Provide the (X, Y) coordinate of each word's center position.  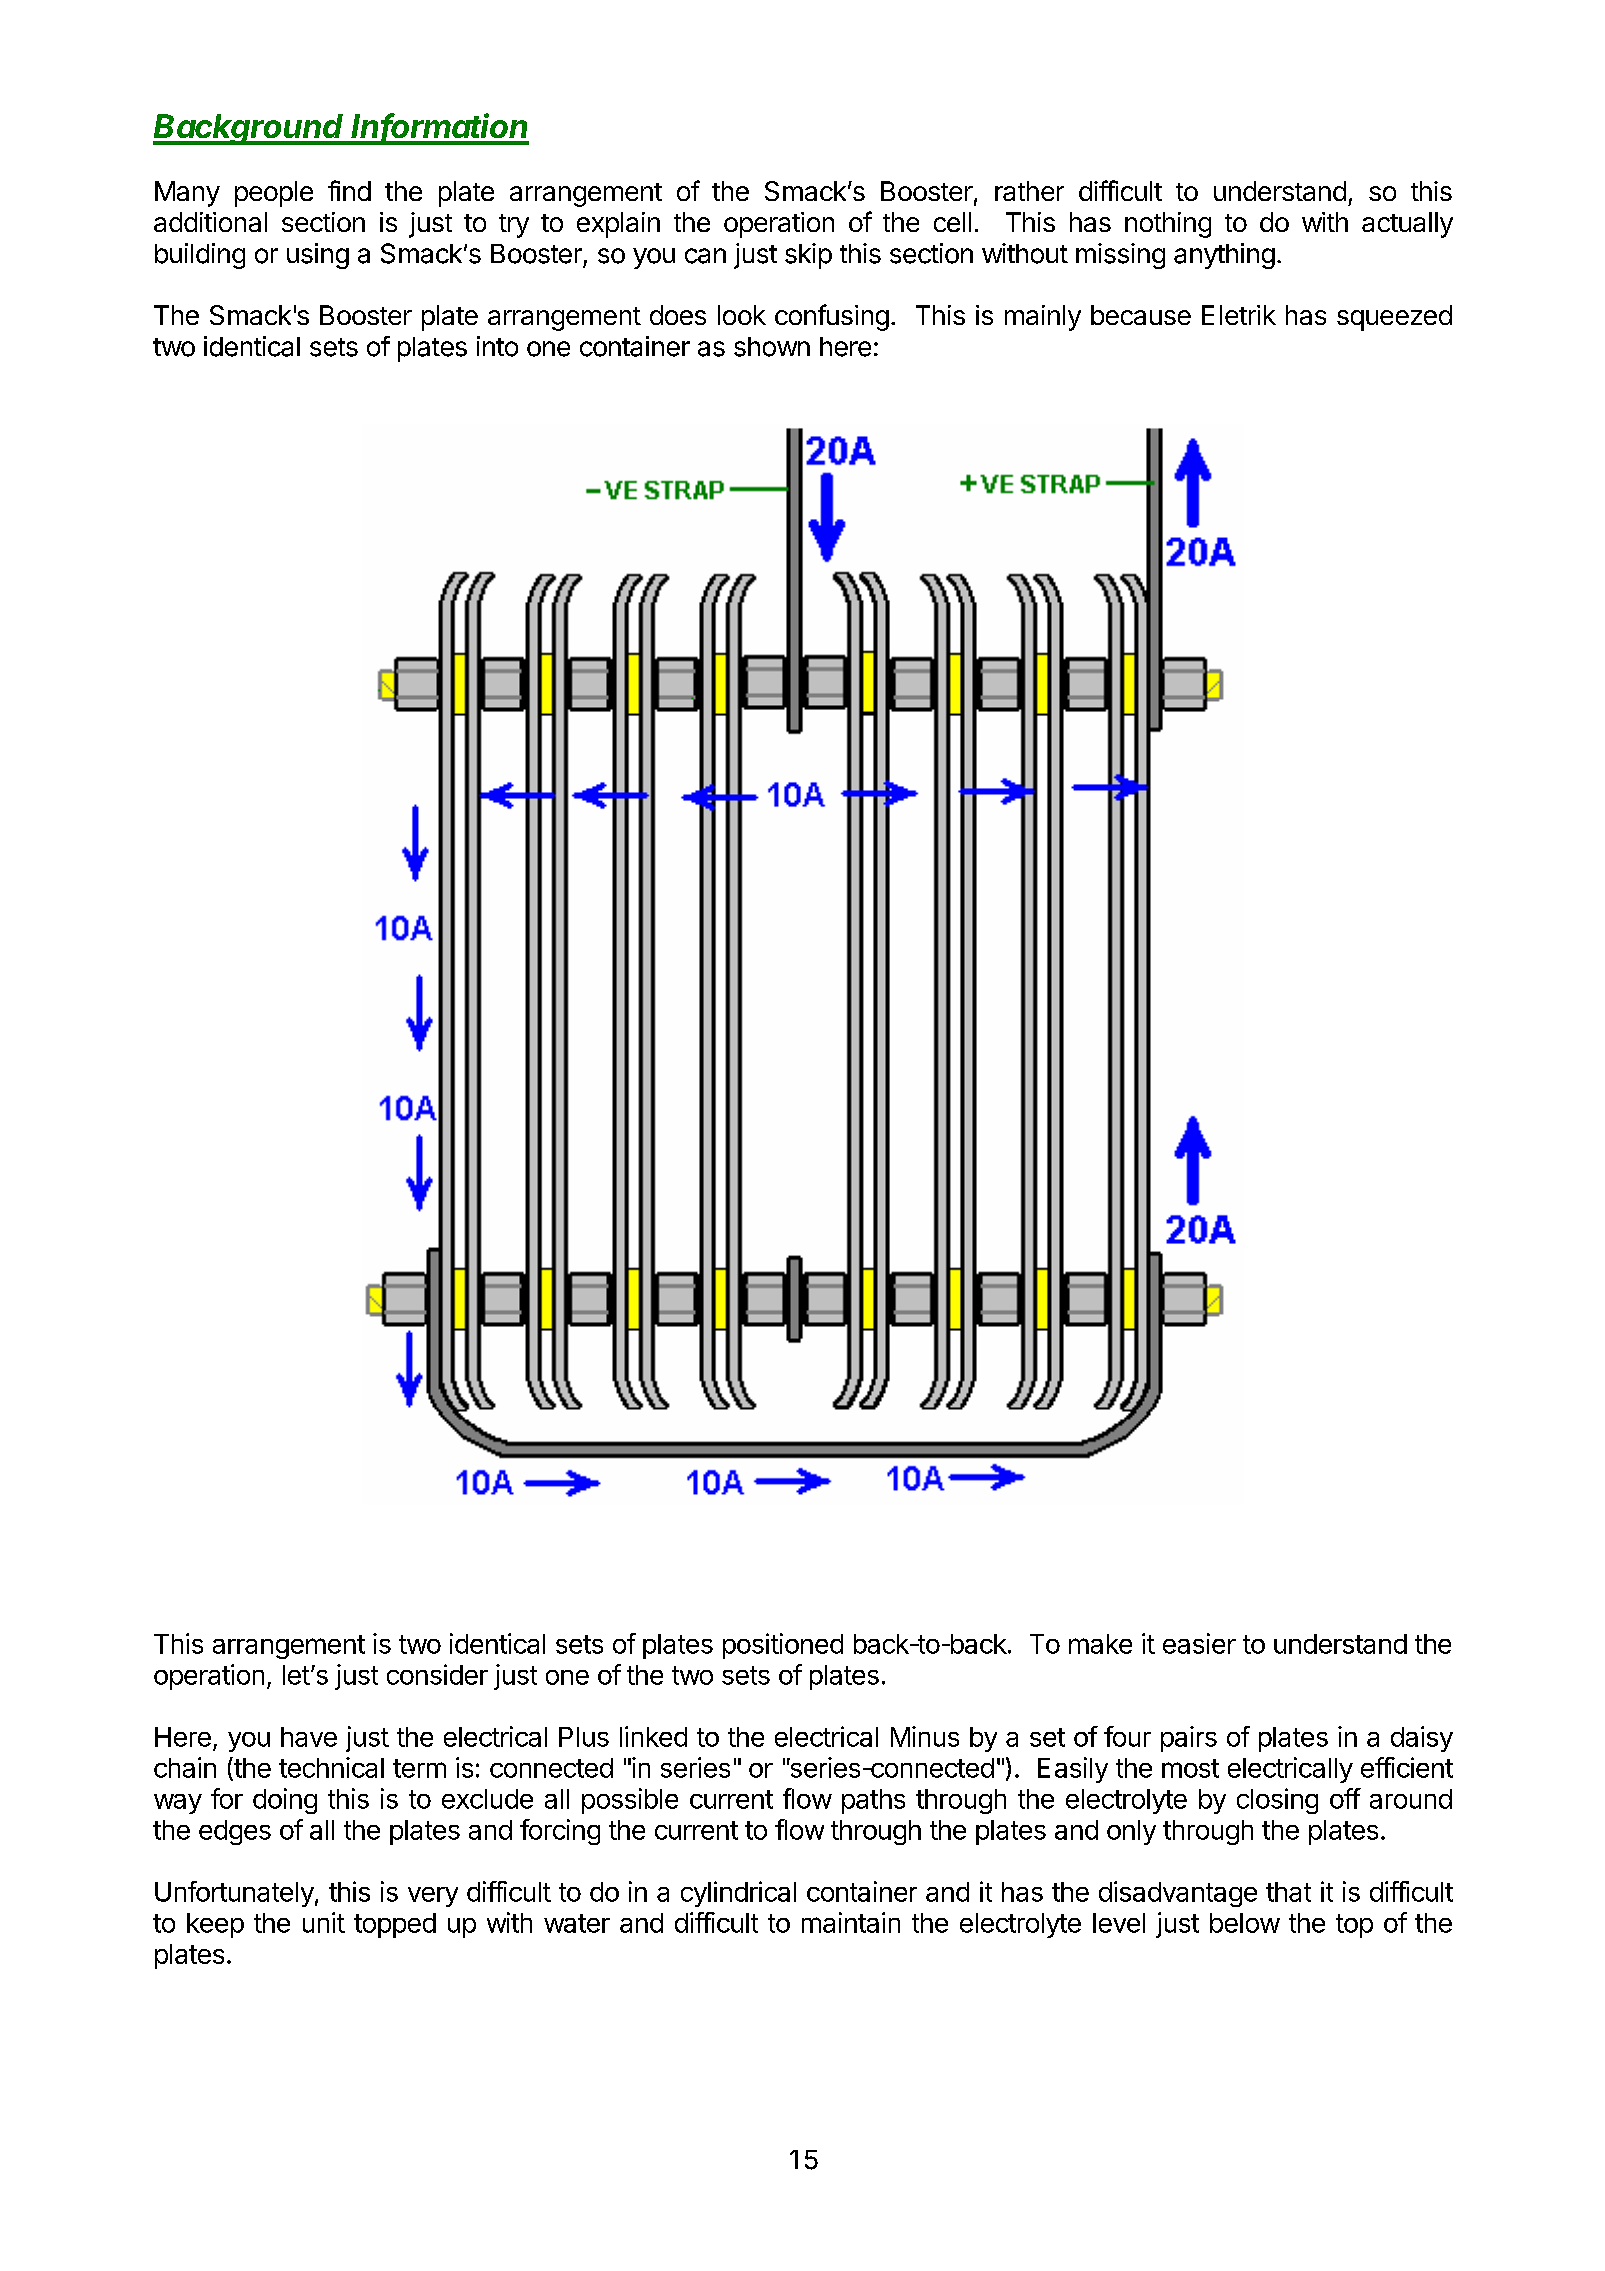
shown (772, 347)
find (349, 190)
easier (1199, 1643)
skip (808, 256)
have (309, 1737)
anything (1224, 256)
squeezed (1394, 318)
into (497, 346)
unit (324, 1922)
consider (437, 1674)
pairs (1189, 1739)
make (1100, 1644)
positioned (783, 1646)
